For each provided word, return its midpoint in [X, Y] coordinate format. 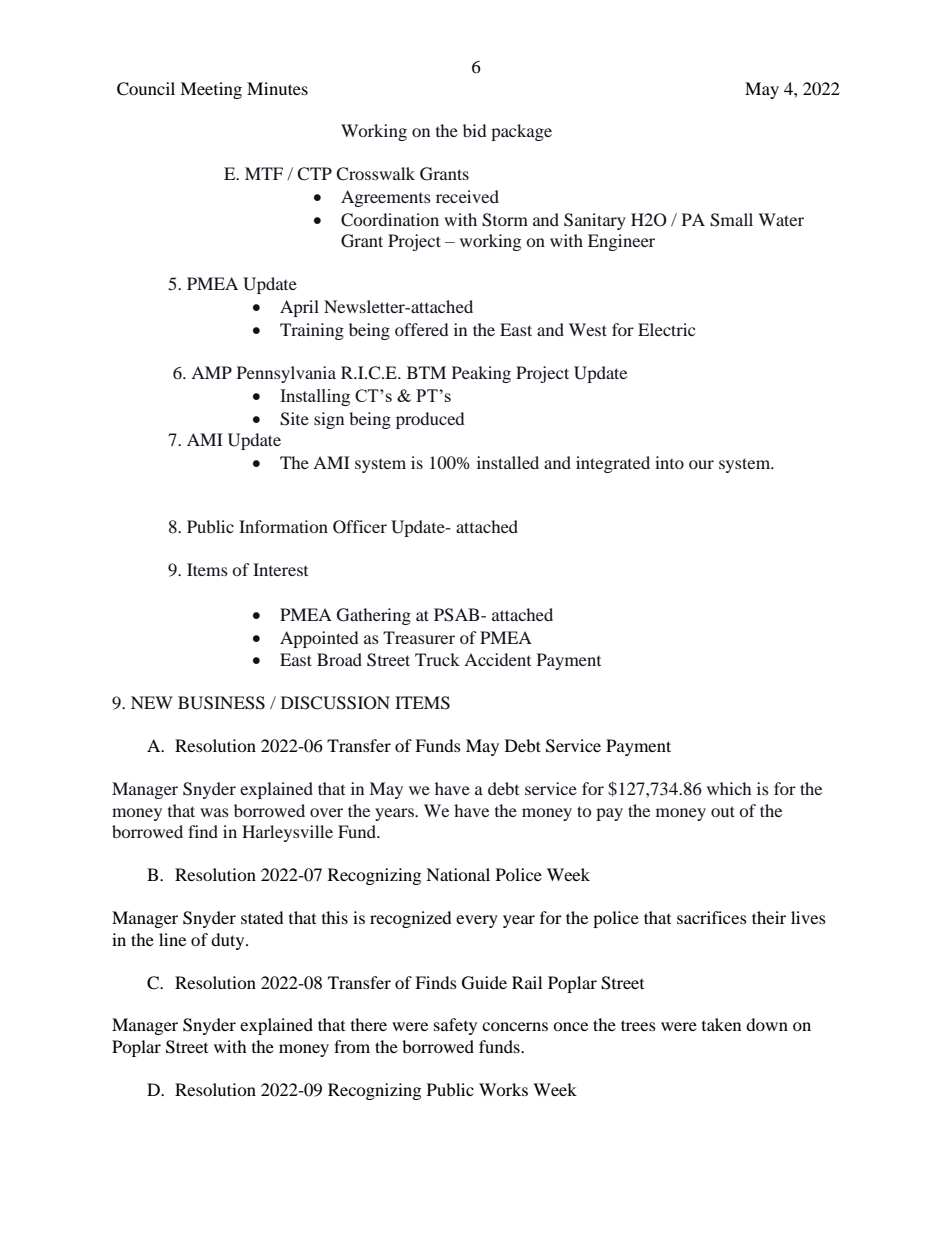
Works [503, 1089]
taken [721, 1024]
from [352, 1046]
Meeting [211, 90]
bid [474, 130]
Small [731, 220]
